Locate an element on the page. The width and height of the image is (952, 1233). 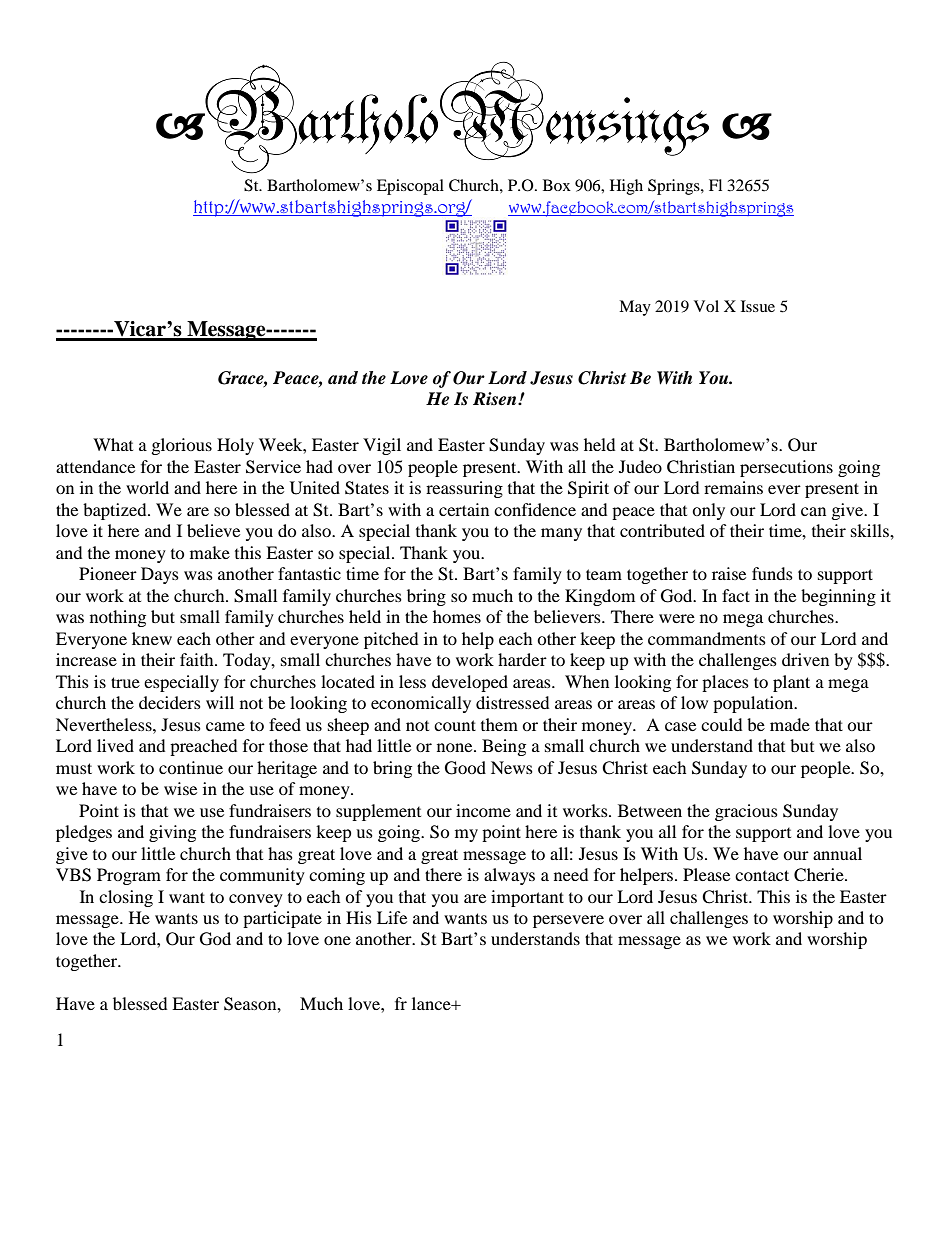
Issue is located at coordinates (758, 306).
